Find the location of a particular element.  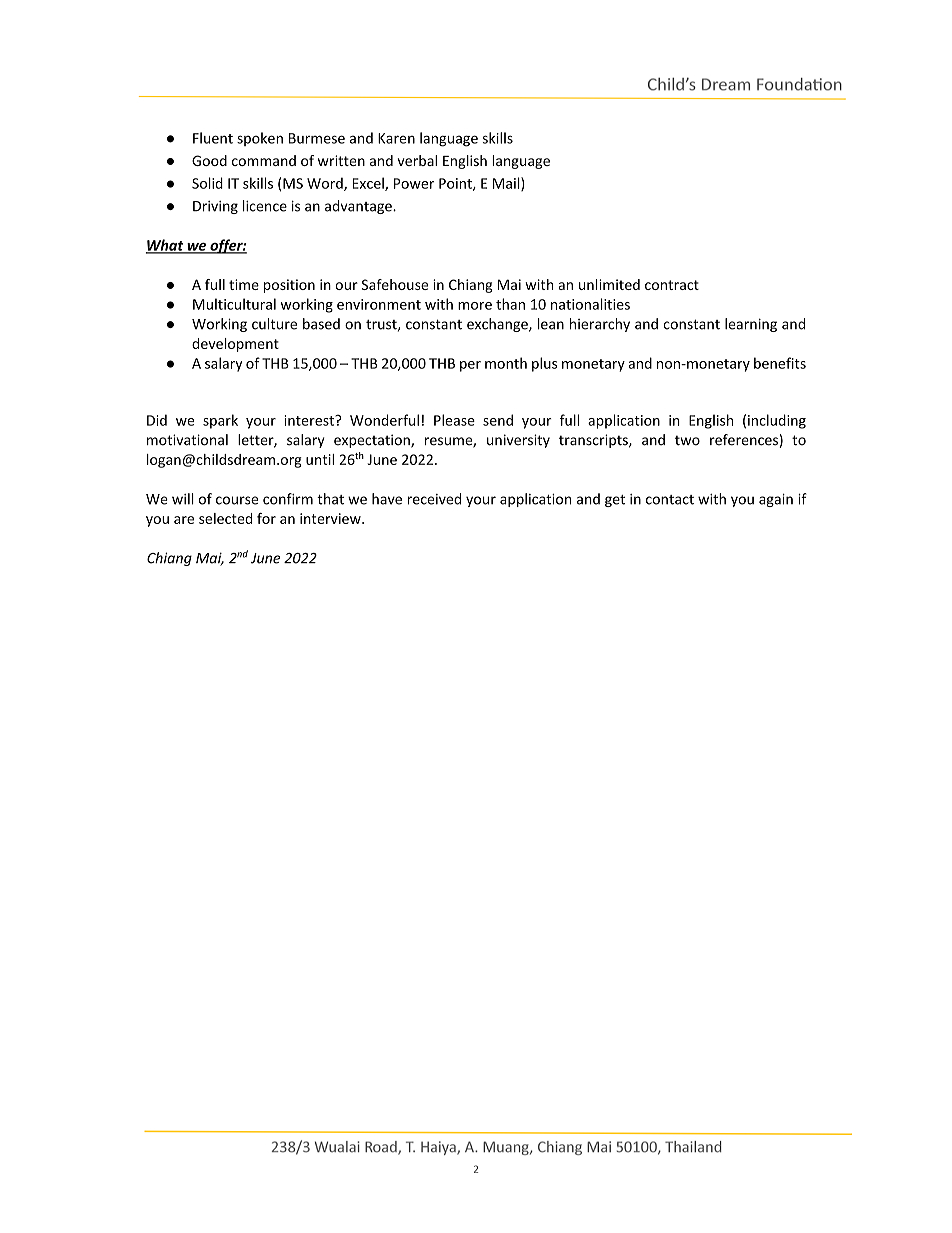

learning is located at coordinates (751, 325).
